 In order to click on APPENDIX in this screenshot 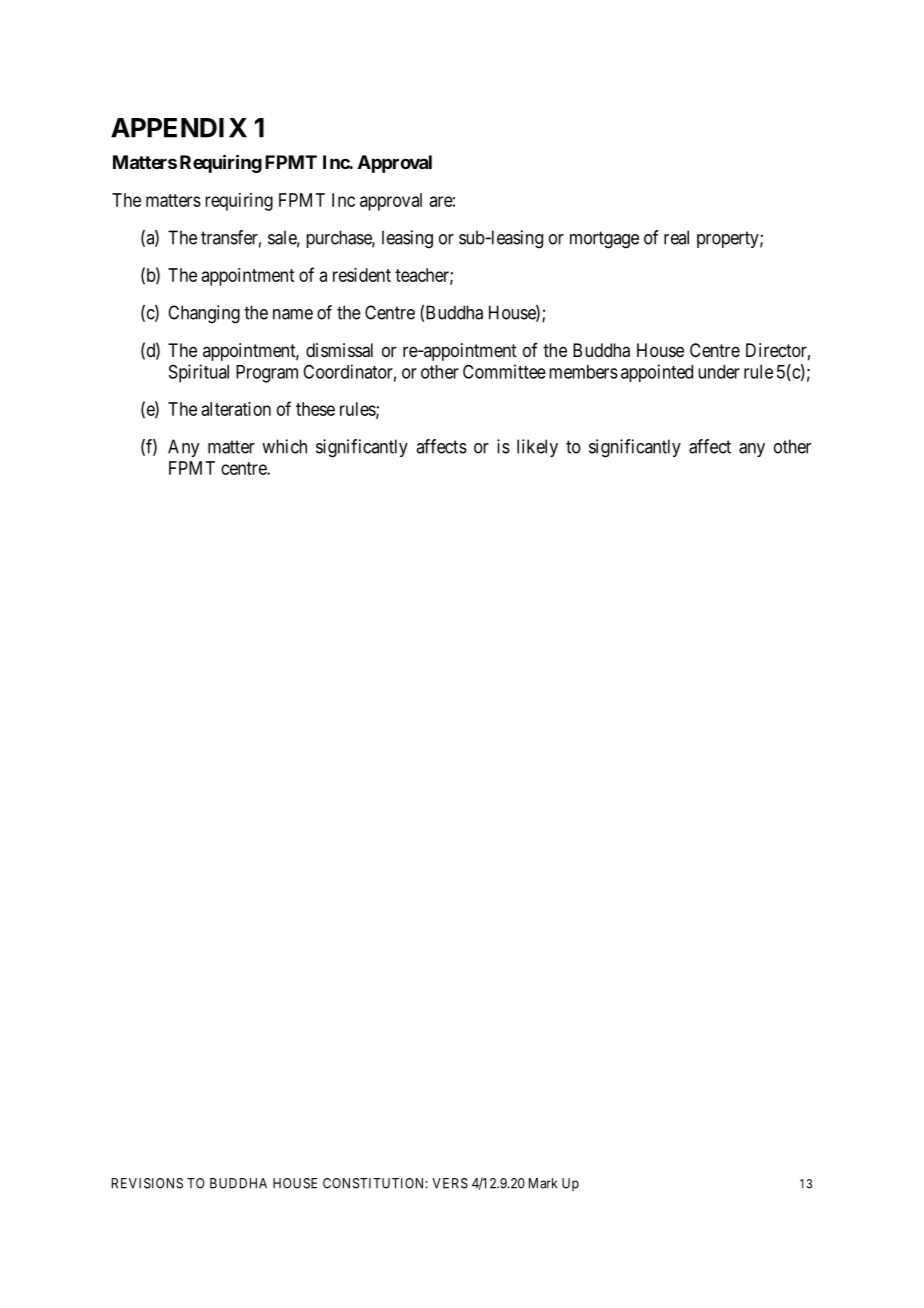, I will do `click(179, 128)`.
